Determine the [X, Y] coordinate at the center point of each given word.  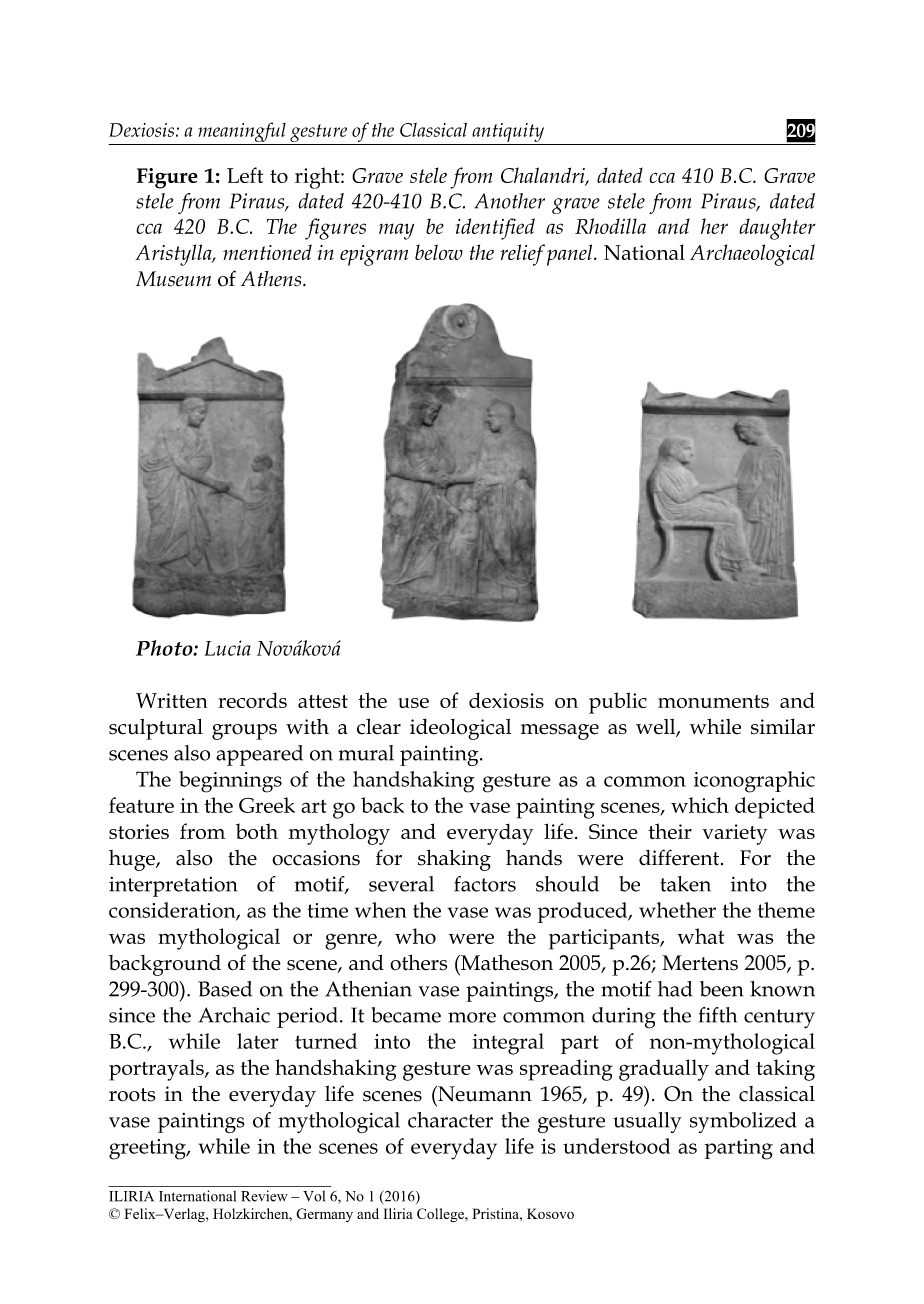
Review [264, 1196]
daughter [777, 229]
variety [735, 834]
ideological [460, 729]
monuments [713, 701]
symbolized [743, 1122]
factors [485, 884]
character [450, 1120]
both [257, 831]
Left [245, 175]
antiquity [508, 132]
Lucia [227, 648]
